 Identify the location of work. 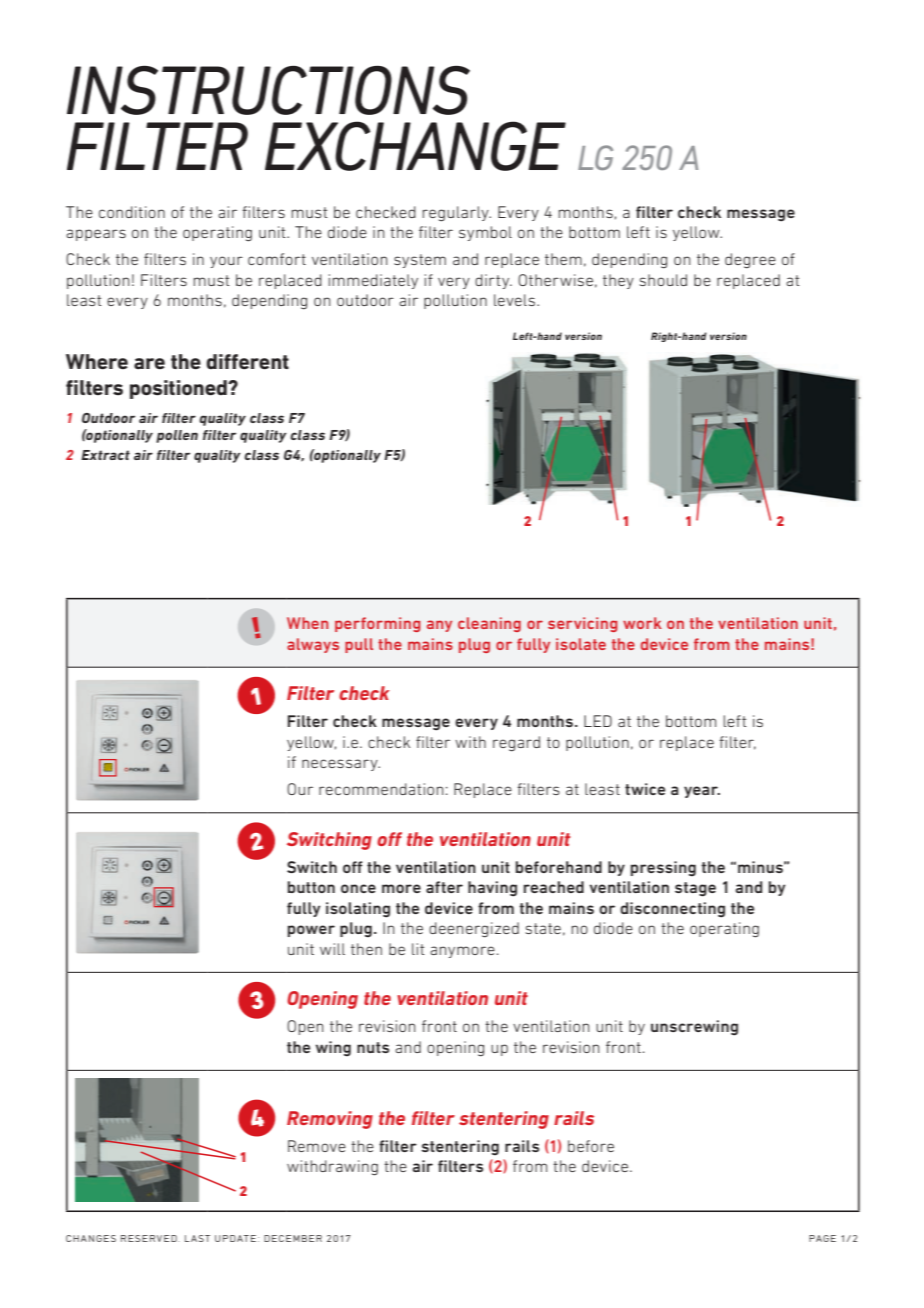
(642, 623).
